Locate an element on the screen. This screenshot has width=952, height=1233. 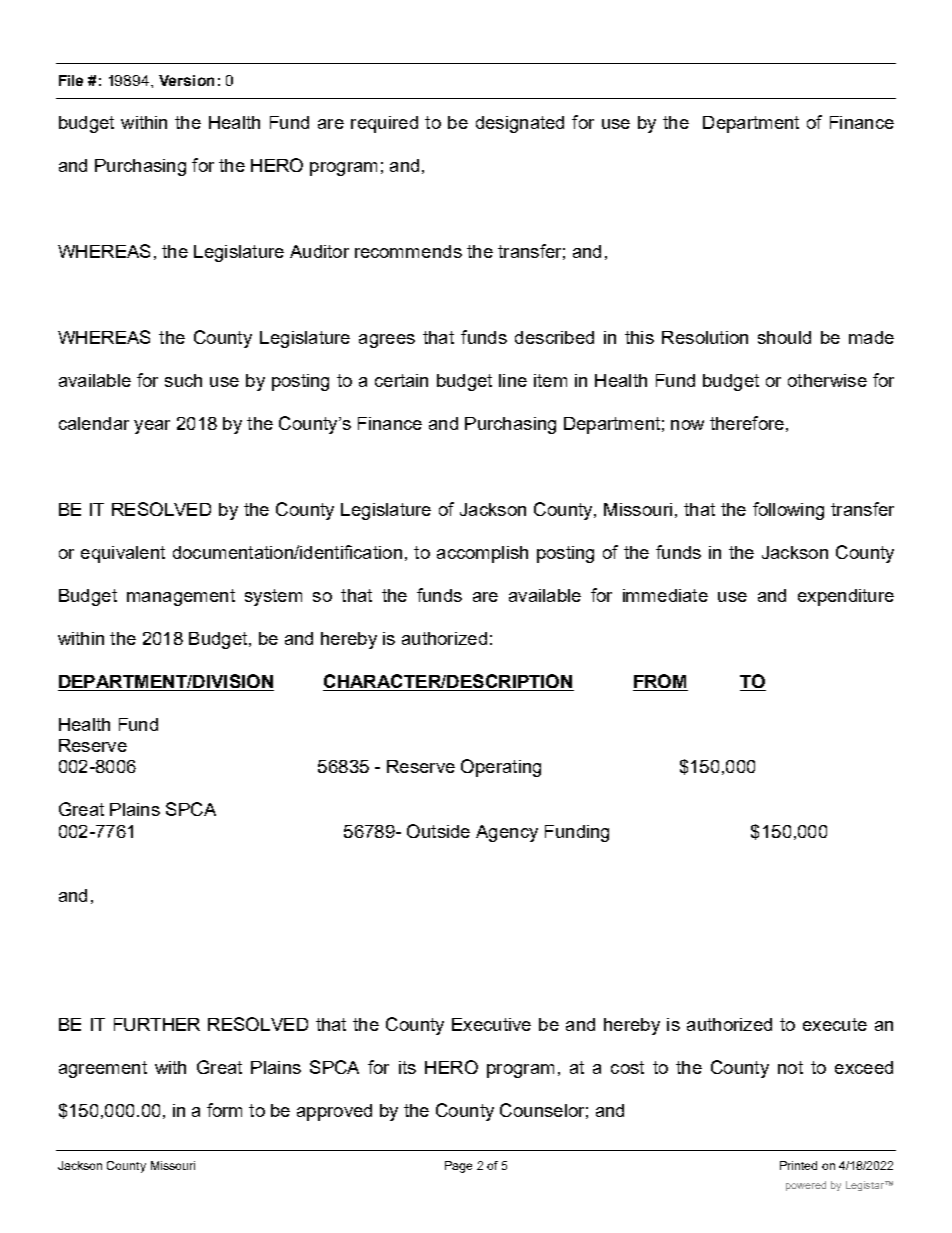
Page is located at coordinates (458, 1167).
